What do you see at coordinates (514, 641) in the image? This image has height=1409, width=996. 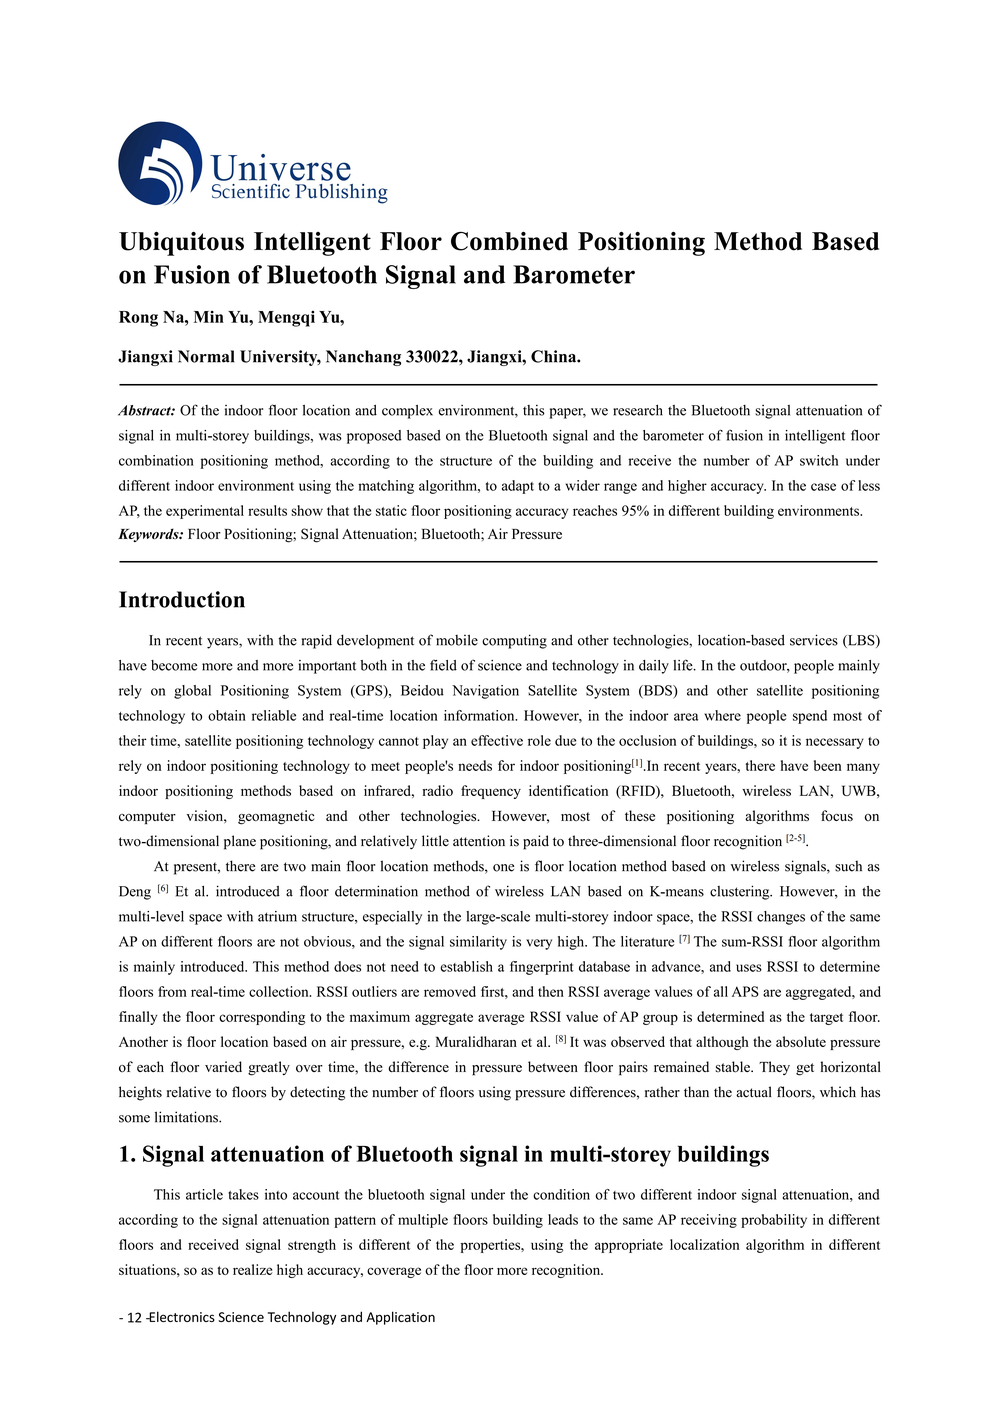 I see `computing` at bounding box center [514, 641].
